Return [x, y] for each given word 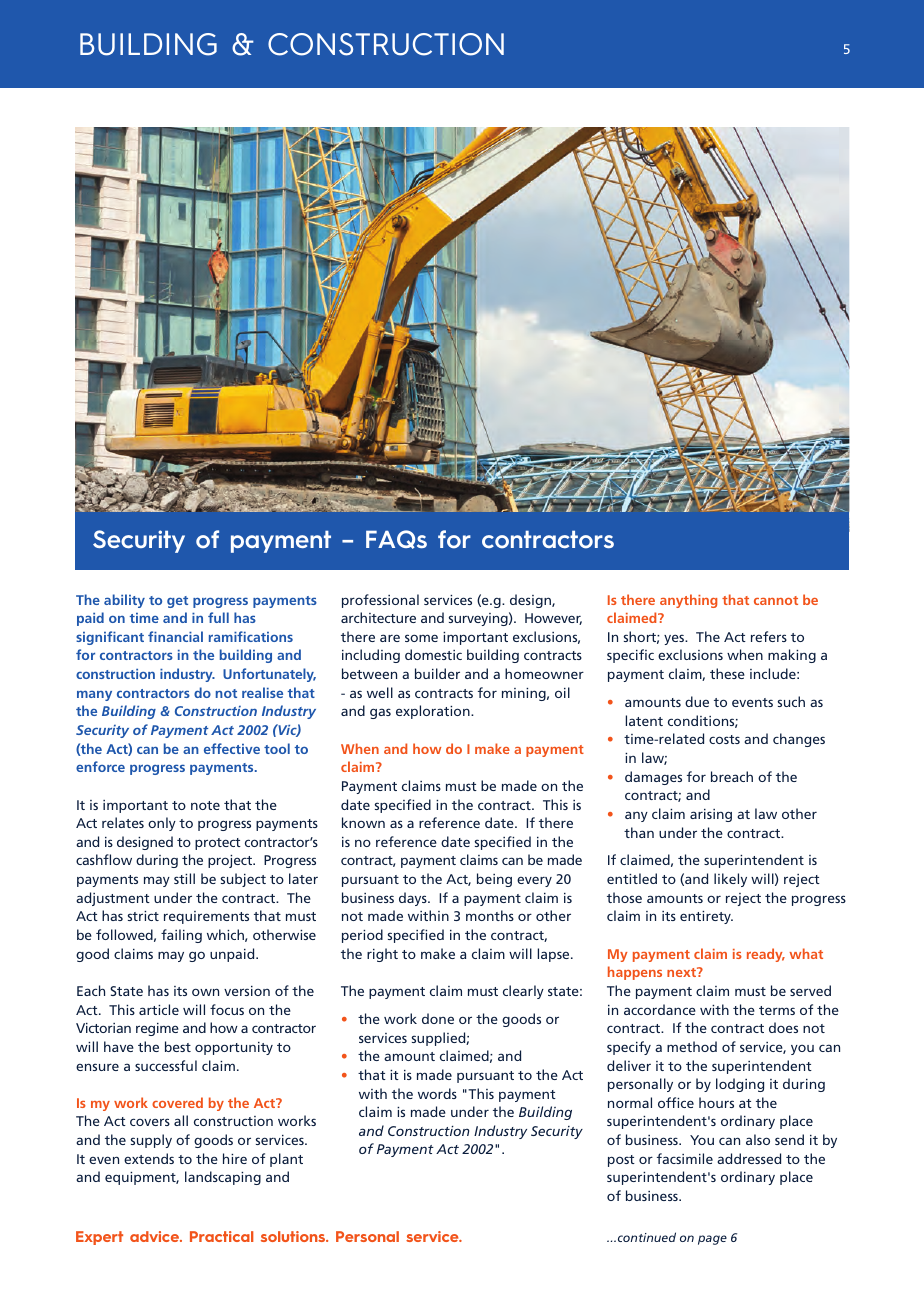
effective [232, 748]
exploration [434, 712]
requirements [206, 917]
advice [155, 1236]
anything [688, 601]
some [421, 638]
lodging [740, 1085]
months [490, 915]
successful [166, 1065]
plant [286, 1160]
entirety [706, 917]
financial [175, 636]
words [437, 1093]
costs [724, 739]
